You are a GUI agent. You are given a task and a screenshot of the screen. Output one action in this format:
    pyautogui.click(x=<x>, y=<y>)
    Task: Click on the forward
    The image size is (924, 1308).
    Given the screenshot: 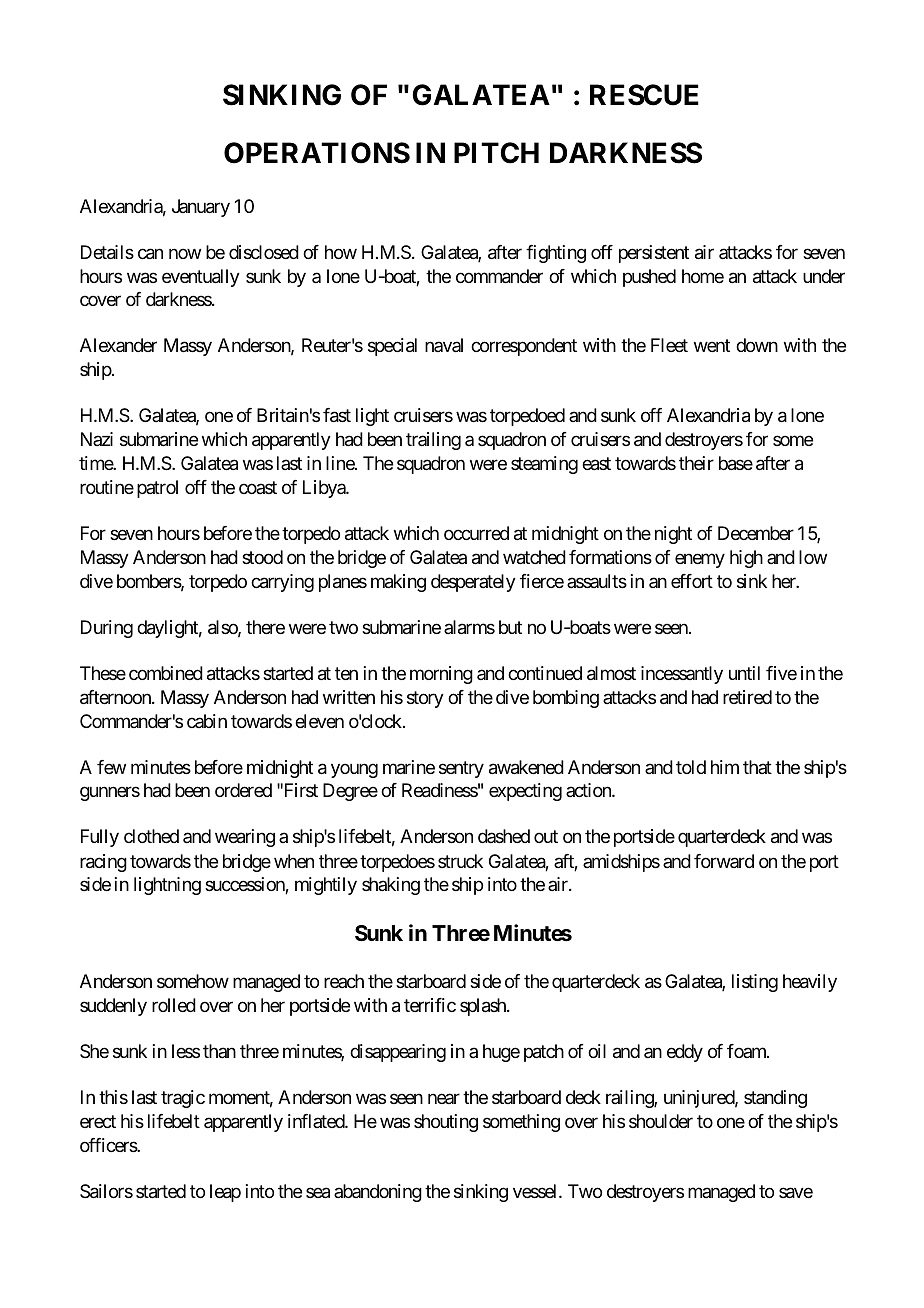 What is the action you would take?
    pyautogui.click(x=724, y=861)
